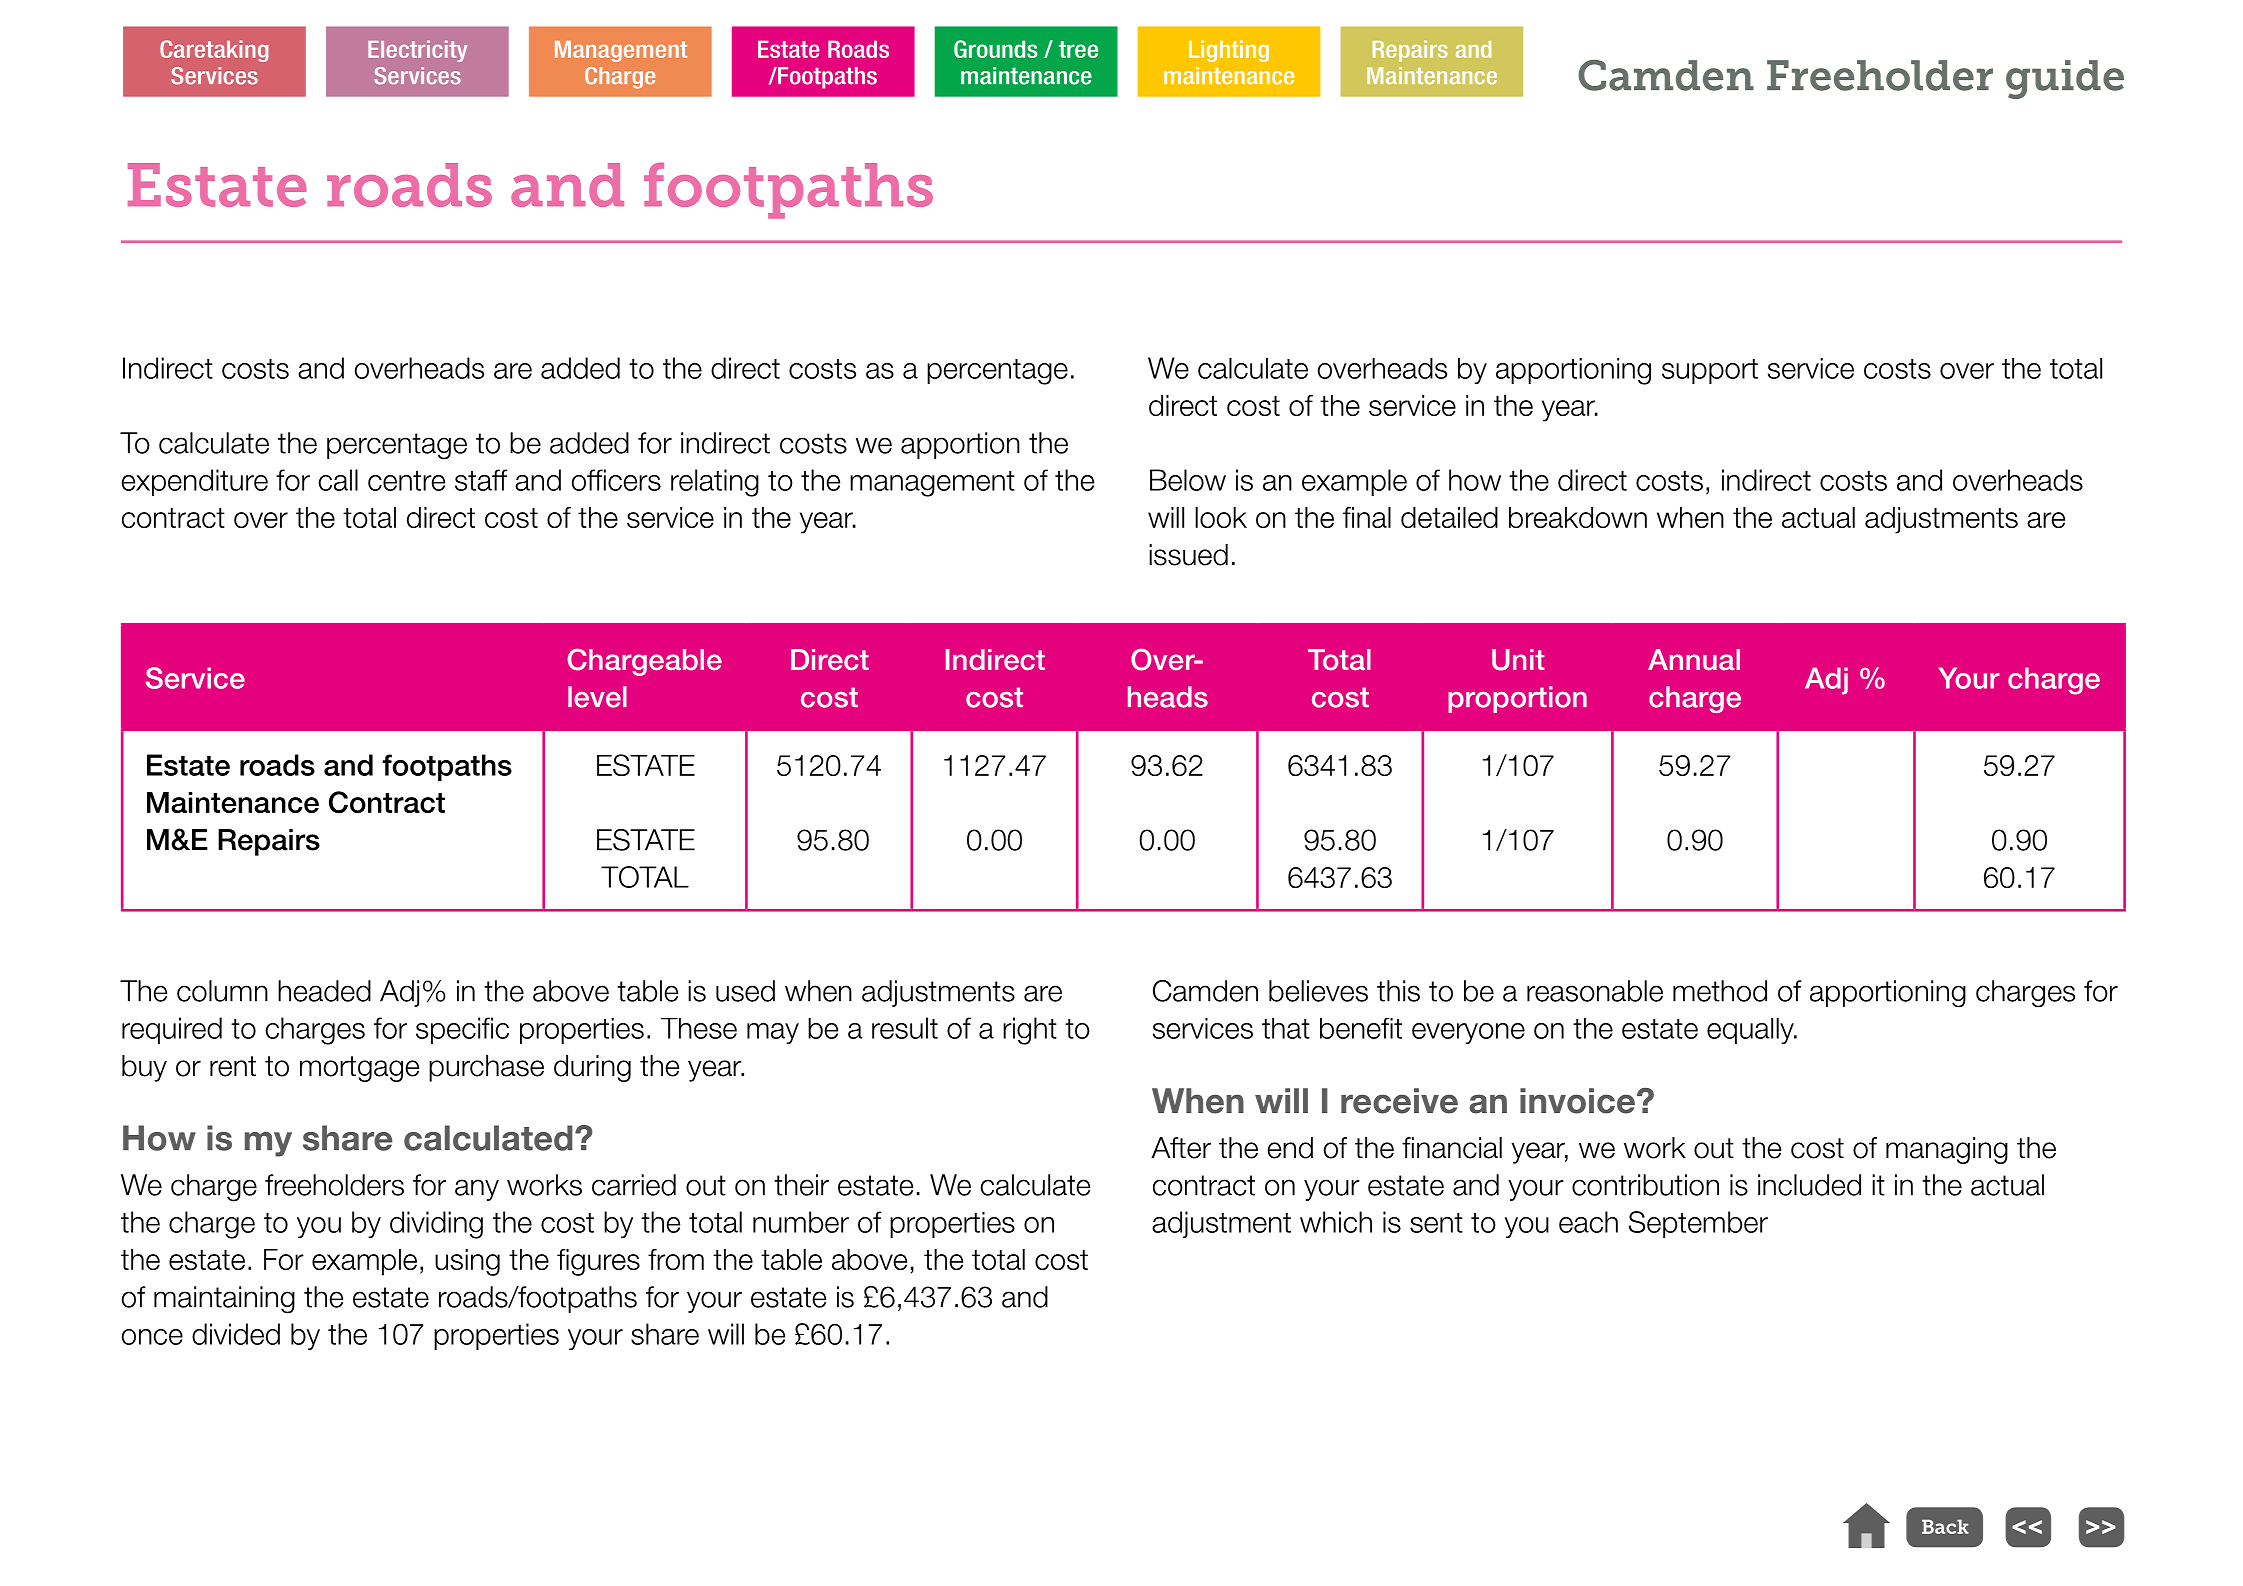 This screenshot has height=1586, width=2243. I want to click on Below, so click(1188, 480).
